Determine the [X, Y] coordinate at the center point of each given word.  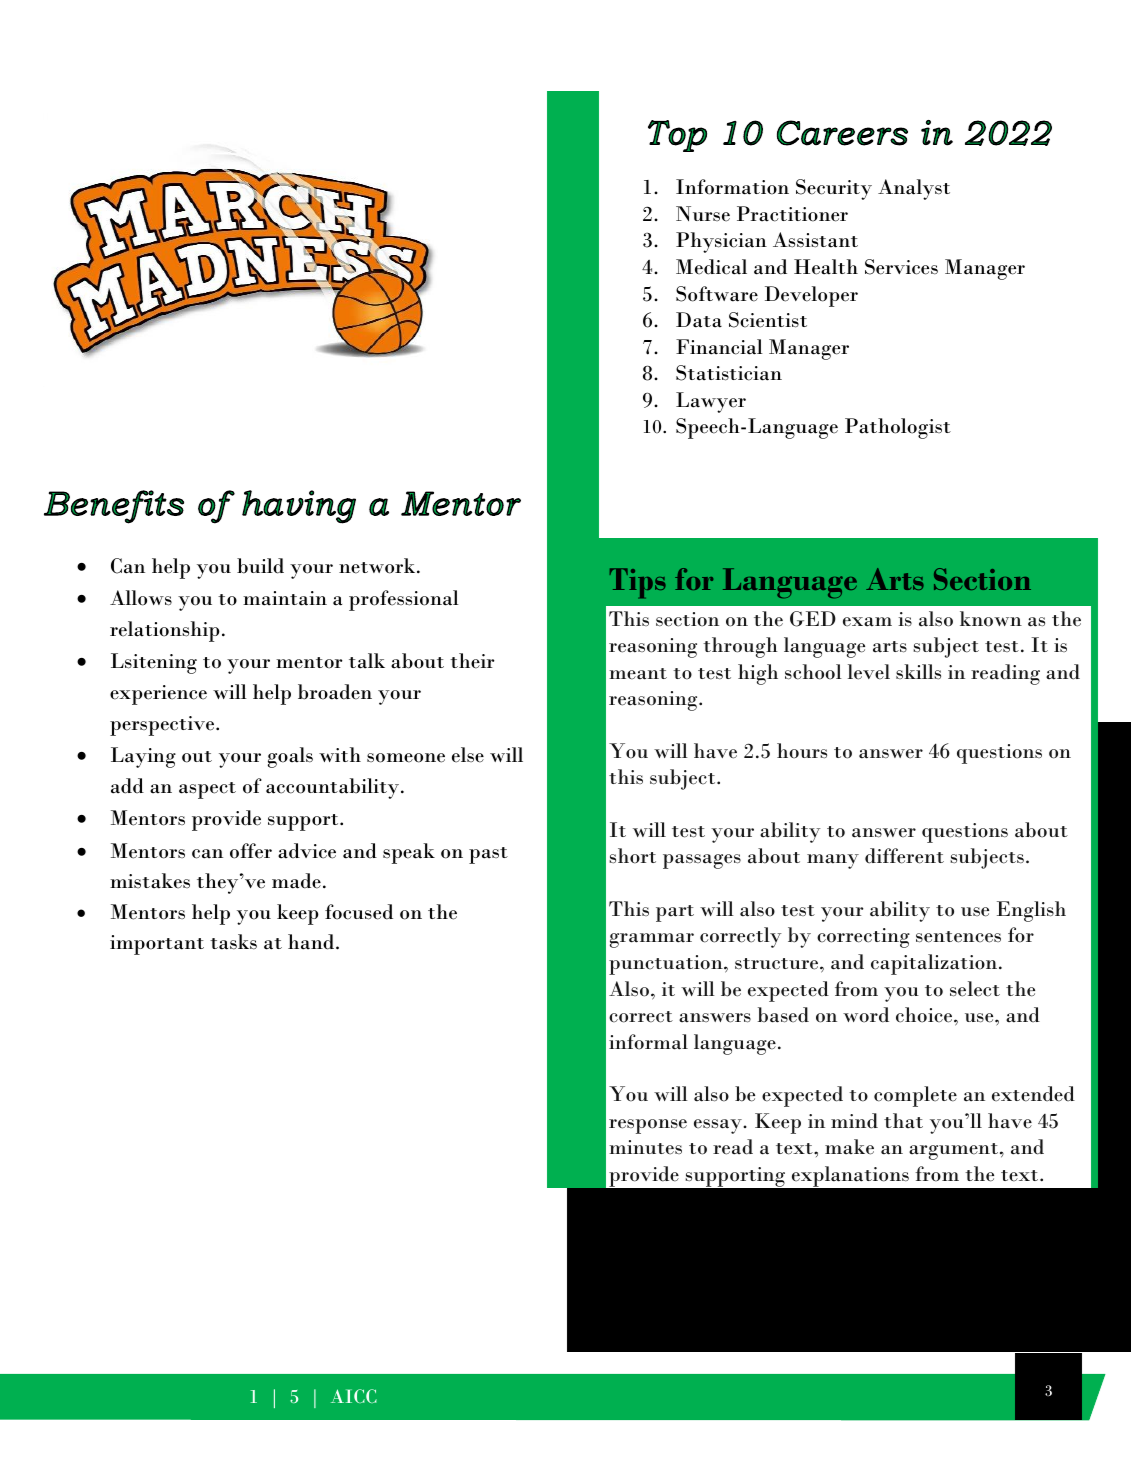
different [904, 856]
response [648, 1126]
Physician [721, 242]
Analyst [914, 189]
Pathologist [898, 428]
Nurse [703, 214]
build [260, 566]
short [632, 856]
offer [251, 851]
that [903, 1121]
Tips [638, 583]
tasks [233, 942]
